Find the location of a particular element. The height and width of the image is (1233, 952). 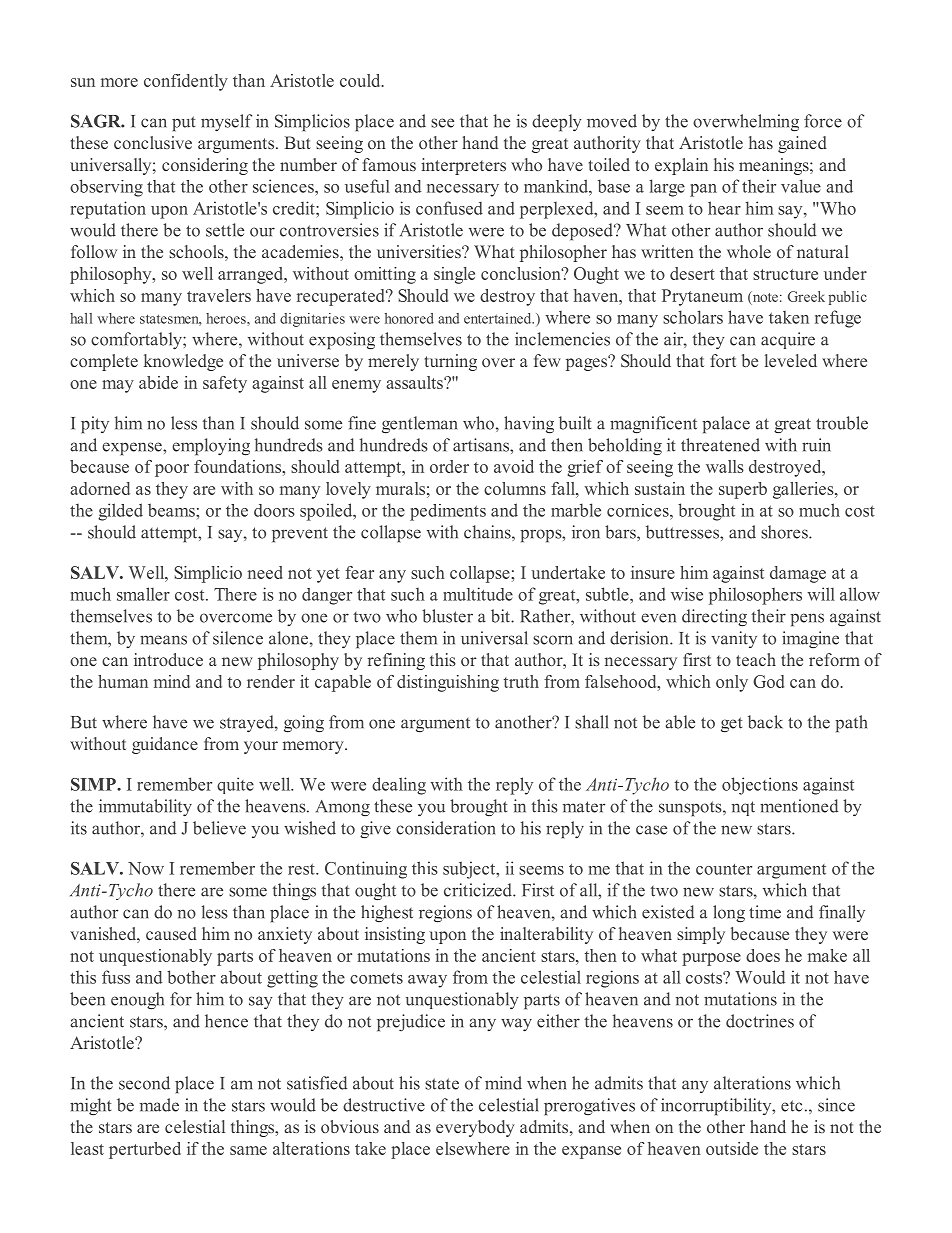

made is located at coordinates (159, 1105).
